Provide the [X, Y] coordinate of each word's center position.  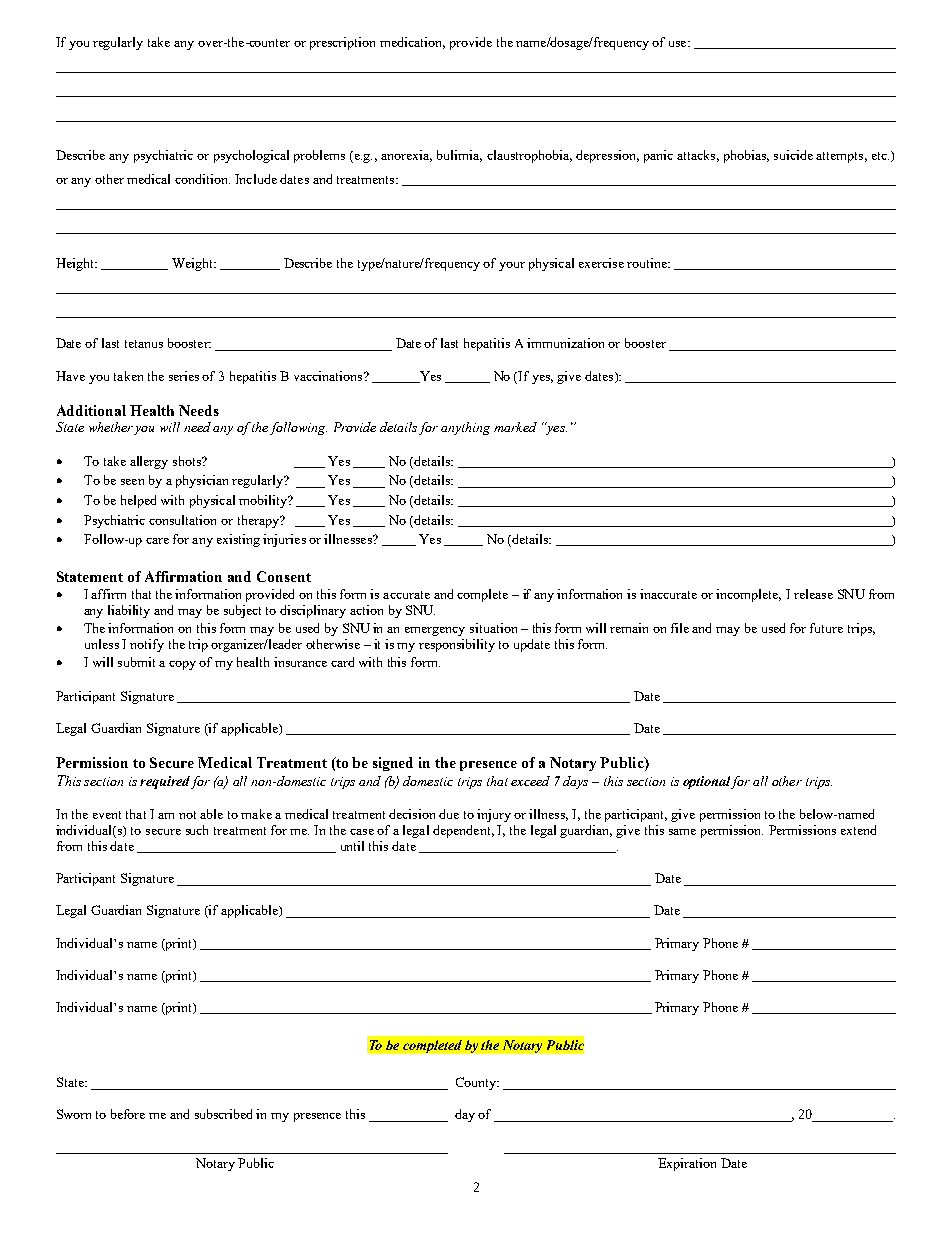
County [477, 1083]
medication [412, 43]
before [128, 1114]
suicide [793, 155]
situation [493, 628]
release [813, 594]
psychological [251, 156]
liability [129, 611]
